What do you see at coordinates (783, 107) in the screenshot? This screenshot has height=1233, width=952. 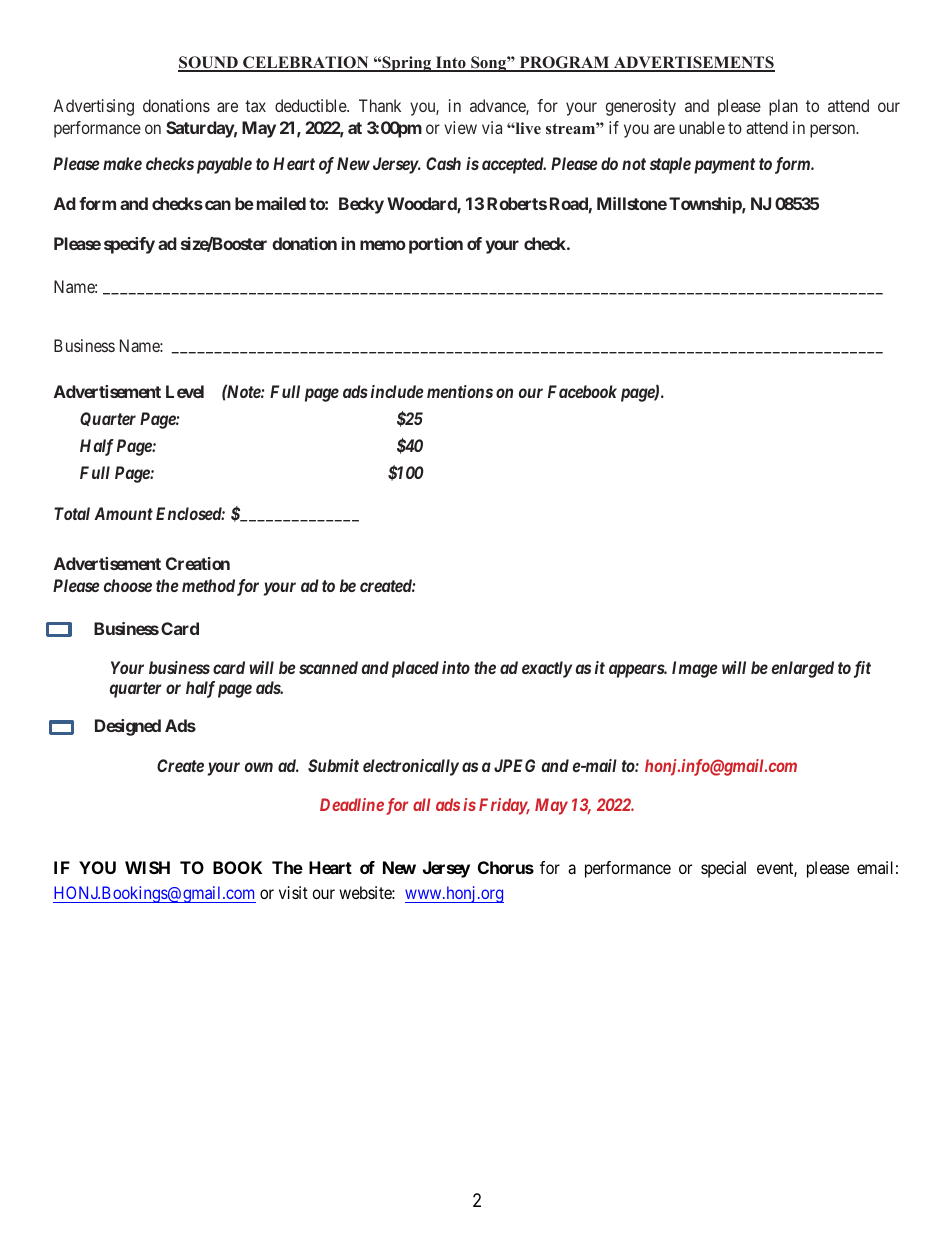 I see `plan` at bounding box center [783, 107].
